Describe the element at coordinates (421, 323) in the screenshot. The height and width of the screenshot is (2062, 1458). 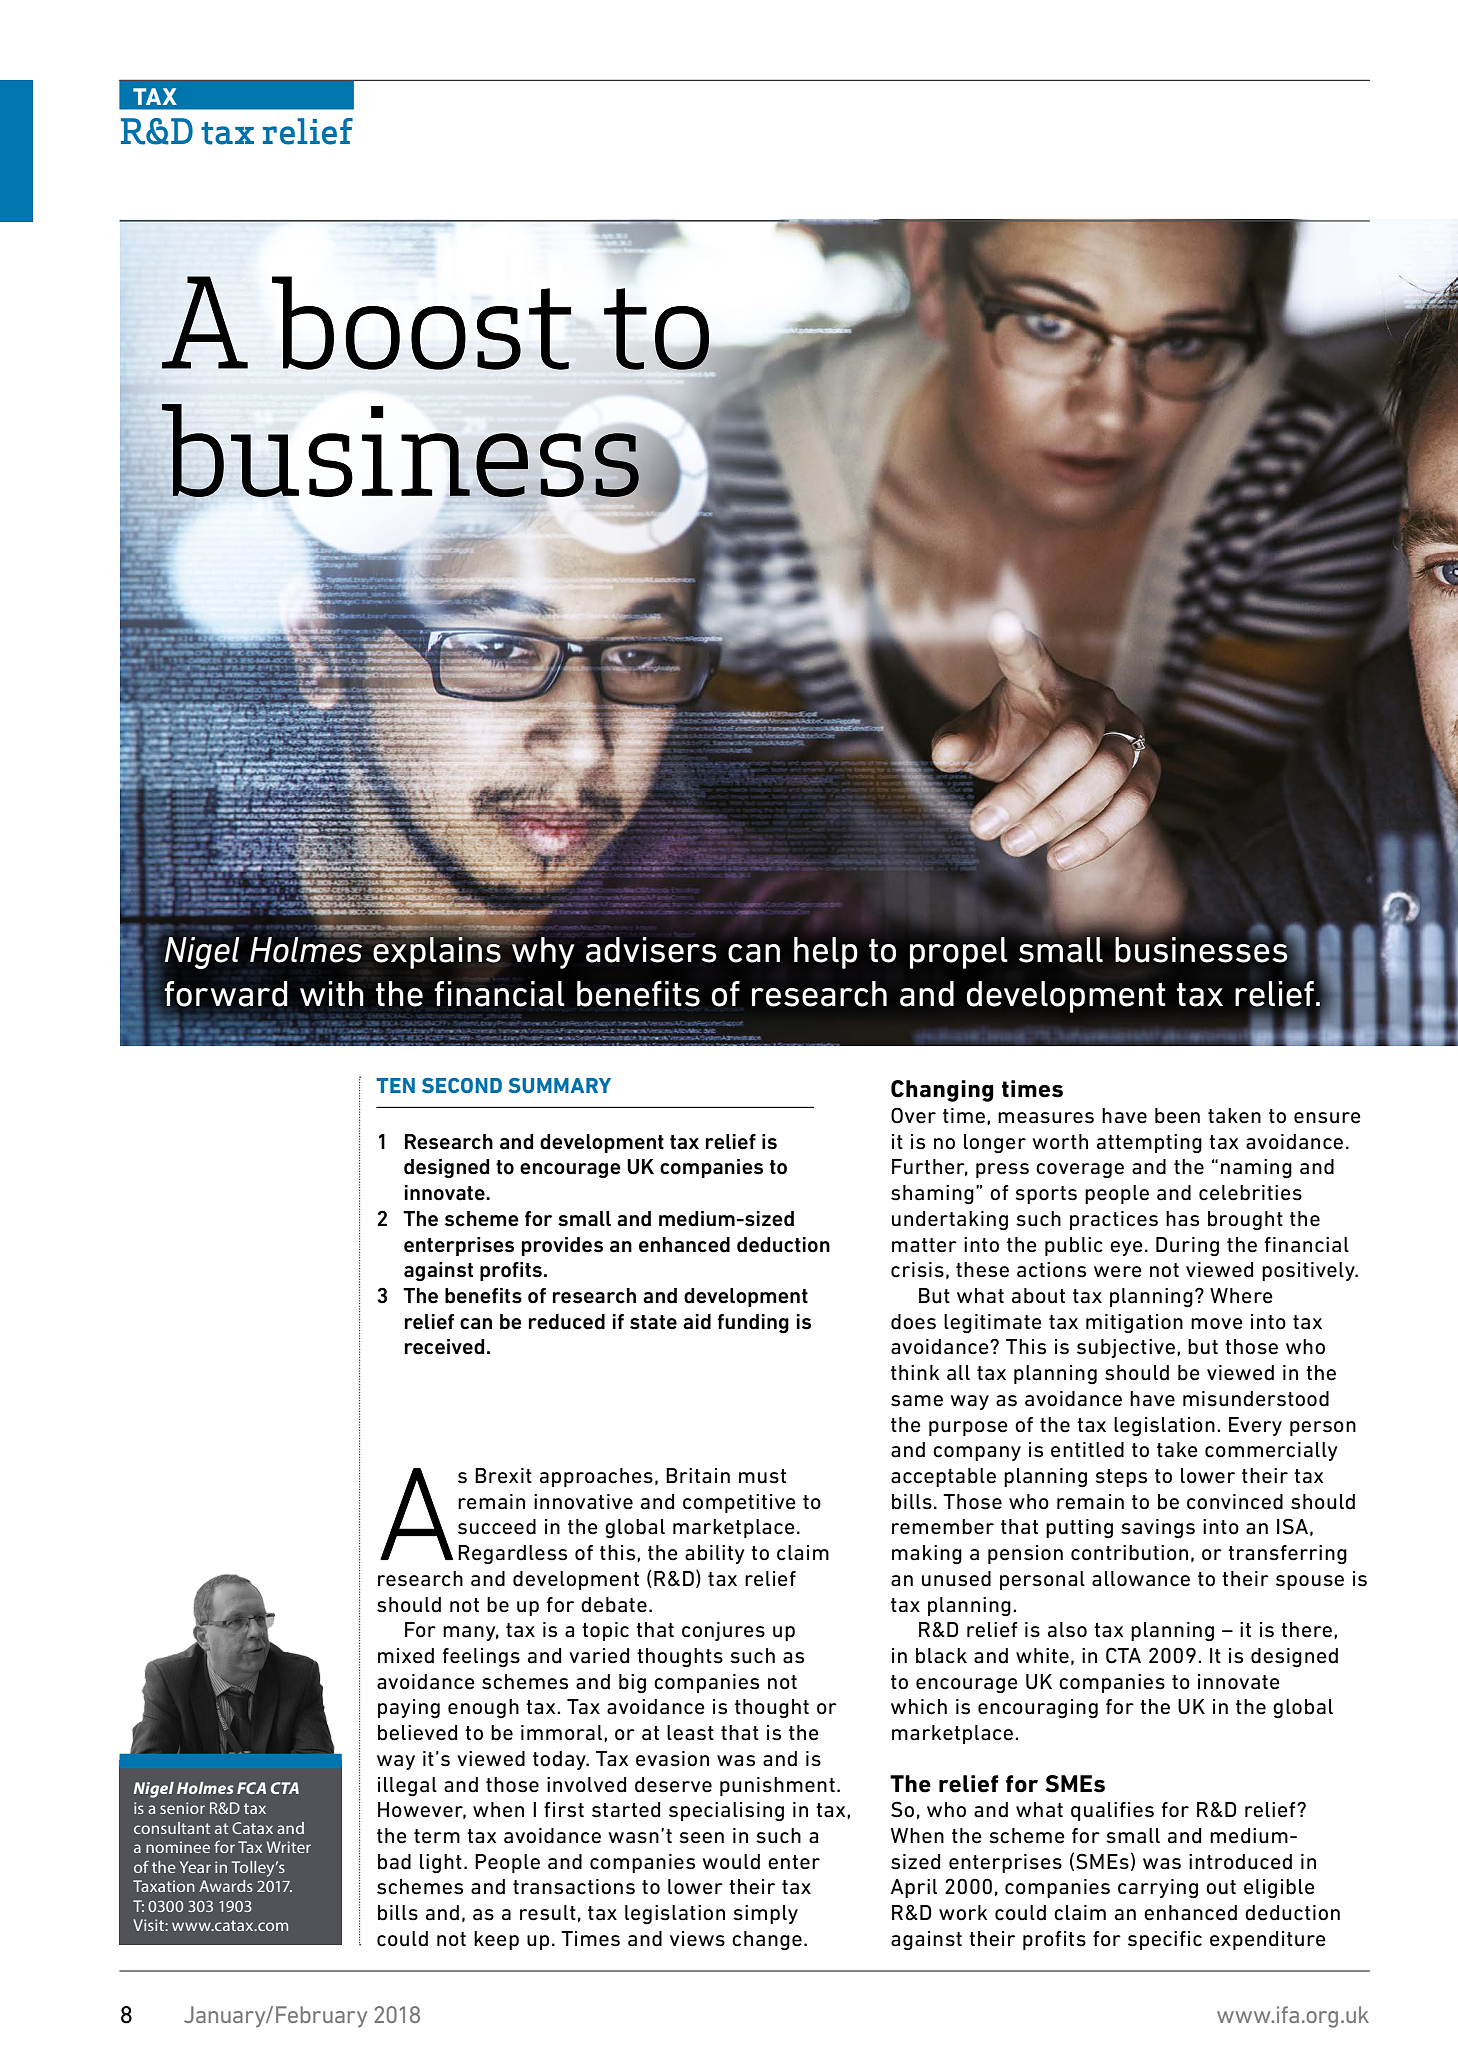
I see `boost` at that location.
